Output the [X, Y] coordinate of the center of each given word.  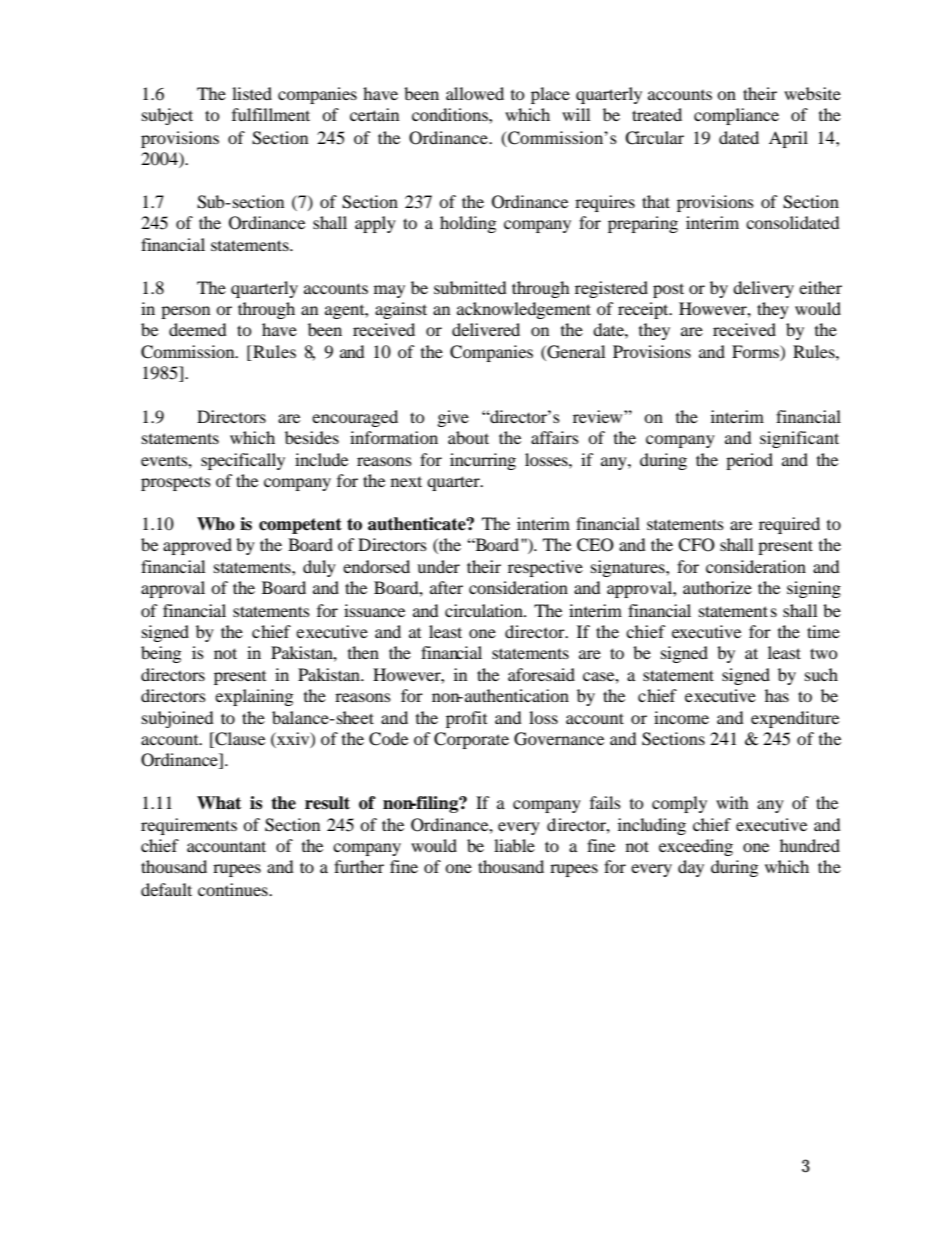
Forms [756, 353]
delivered [486, 329]
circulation [485, 610]
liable [514, 845]
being [161, 654]
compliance [736, 116]
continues [234, 889]
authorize [717, 587]
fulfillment [271, 114]
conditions [451, 114]
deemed [198, 329]
